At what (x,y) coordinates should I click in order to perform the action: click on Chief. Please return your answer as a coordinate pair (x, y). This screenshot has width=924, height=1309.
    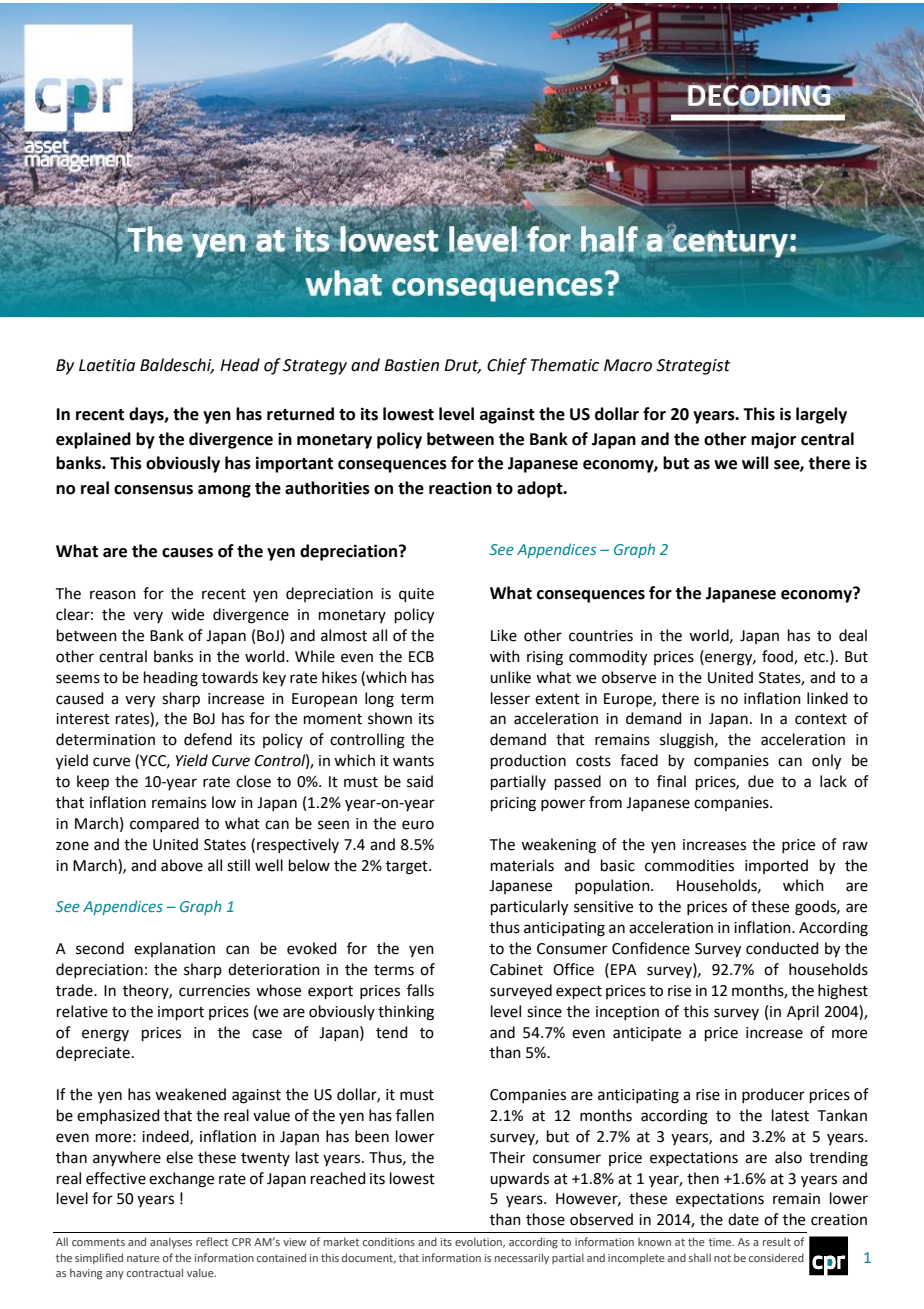
    Looking at the image, I should click on (507, 366).
